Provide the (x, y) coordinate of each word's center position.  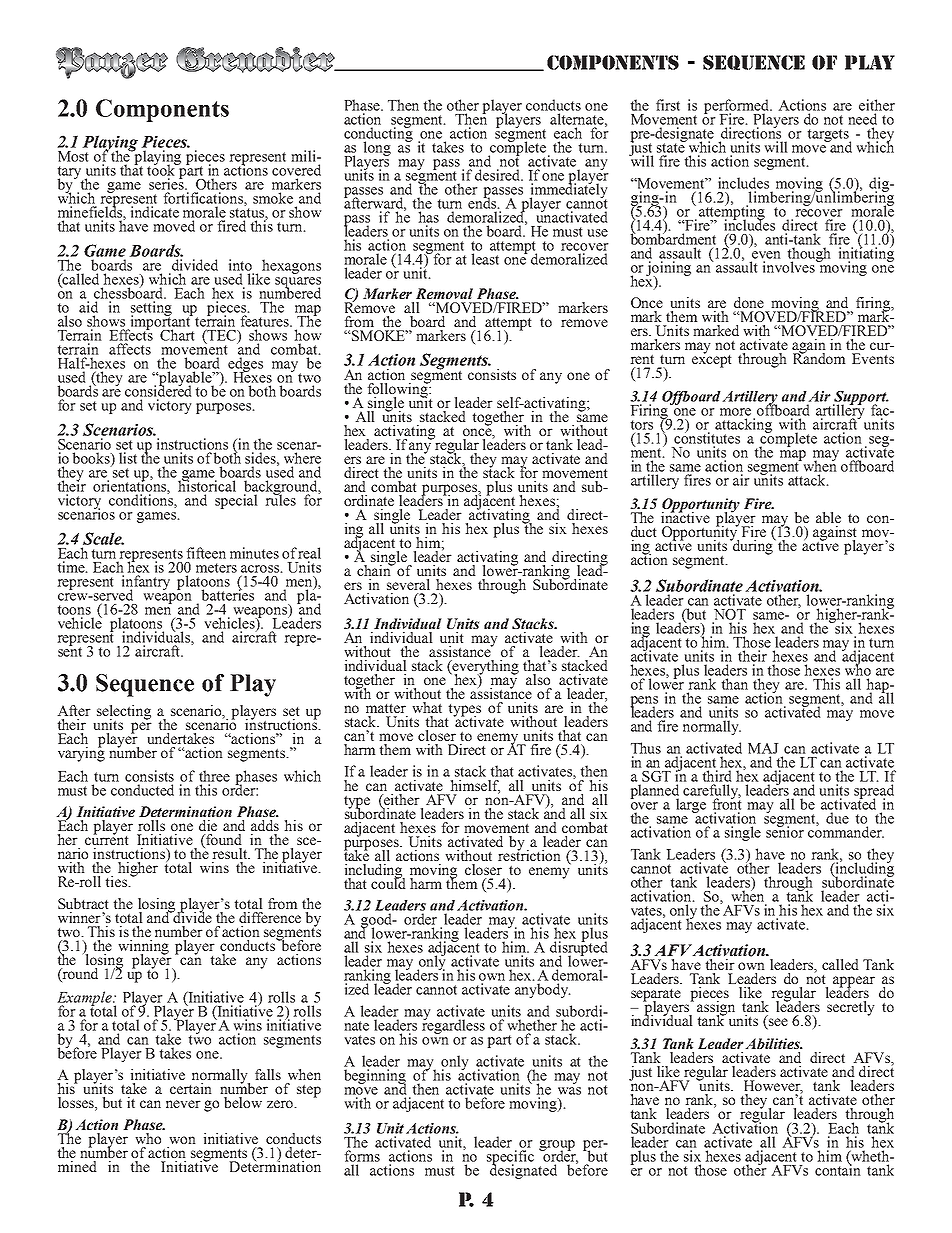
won (182, 1140)
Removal (444, 293)
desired (499, 175)
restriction (529, 854)
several (408, 584)
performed (738, 107)
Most (73, 156)
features (265, 321)
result (231, 853)
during (753, 546)
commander (846, 831)
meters (216, 568)
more (735, 412)
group (557, 1146)
